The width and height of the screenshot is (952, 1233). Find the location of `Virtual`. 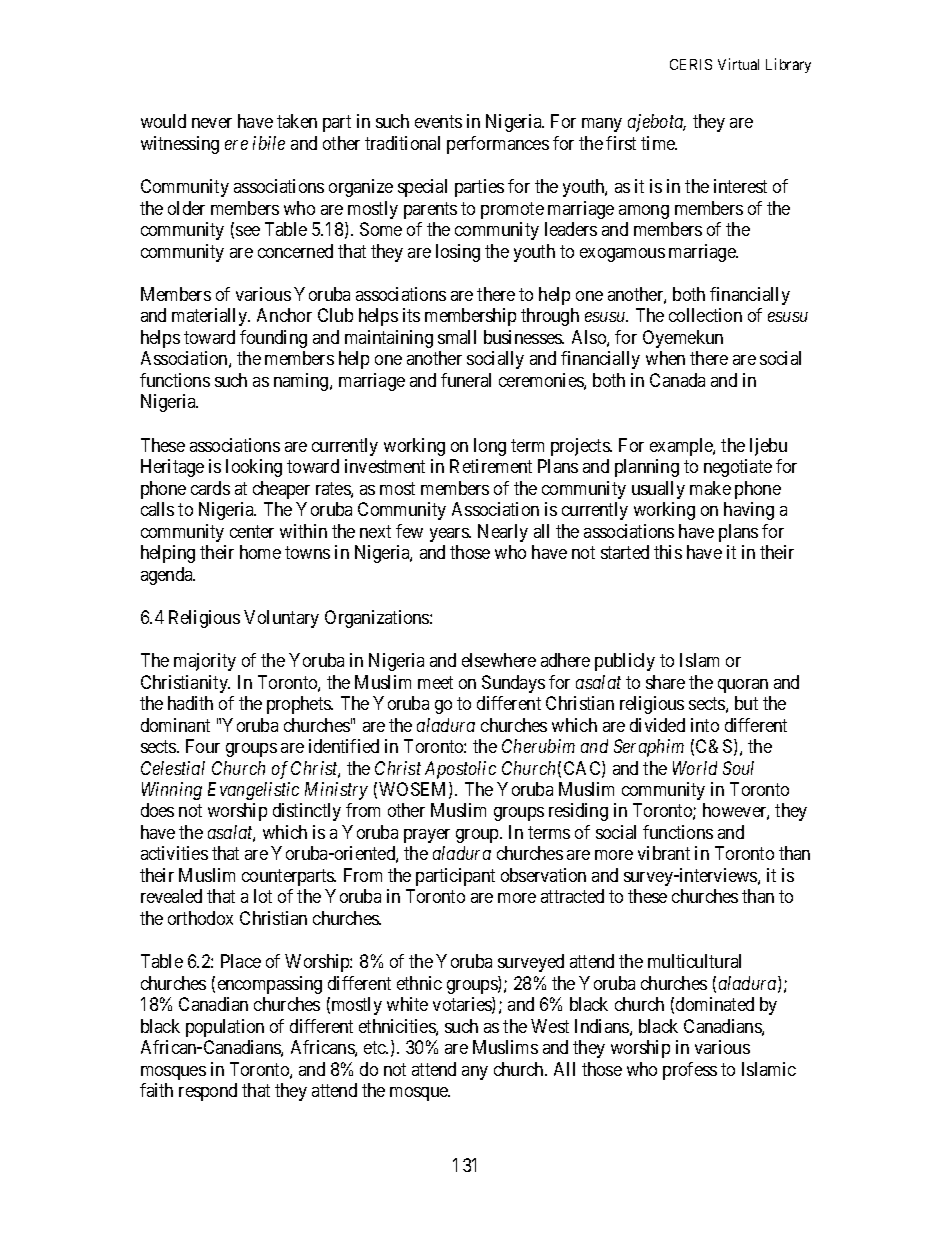

Virtual is located at coordinates (738, 64).
